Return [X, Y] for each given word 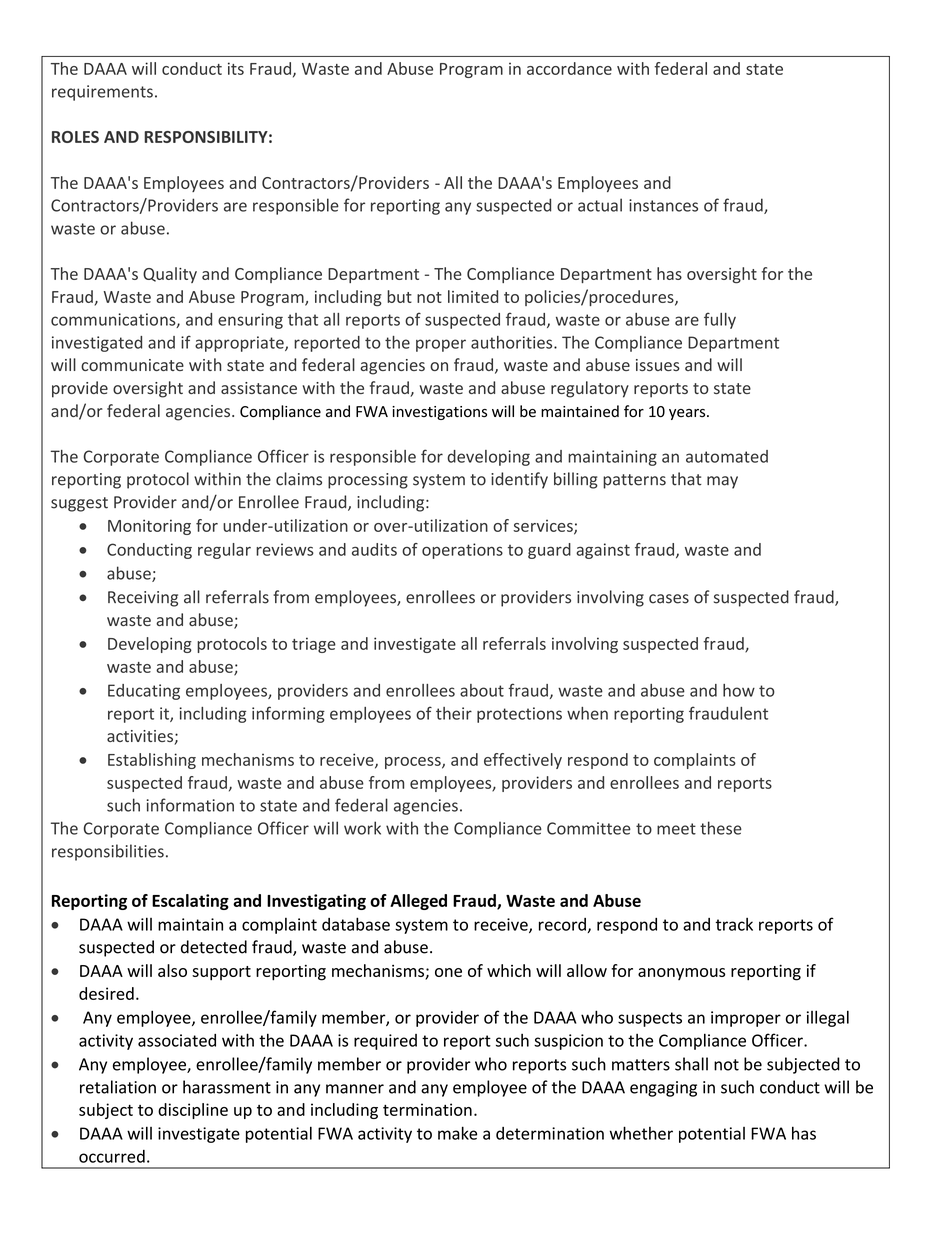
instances [663, 205]
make [457, 1133]
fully [720, 320]
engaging [663, 1089]
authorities [513, 342]
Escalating [190, 902]
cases [669, 599]
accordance [569, 68]
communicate [132, 365]
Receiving [143, 599]
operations [462, 551]
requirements [102, 93]
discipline [193, 1111]
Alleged [418, 902]
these [721, 828]
